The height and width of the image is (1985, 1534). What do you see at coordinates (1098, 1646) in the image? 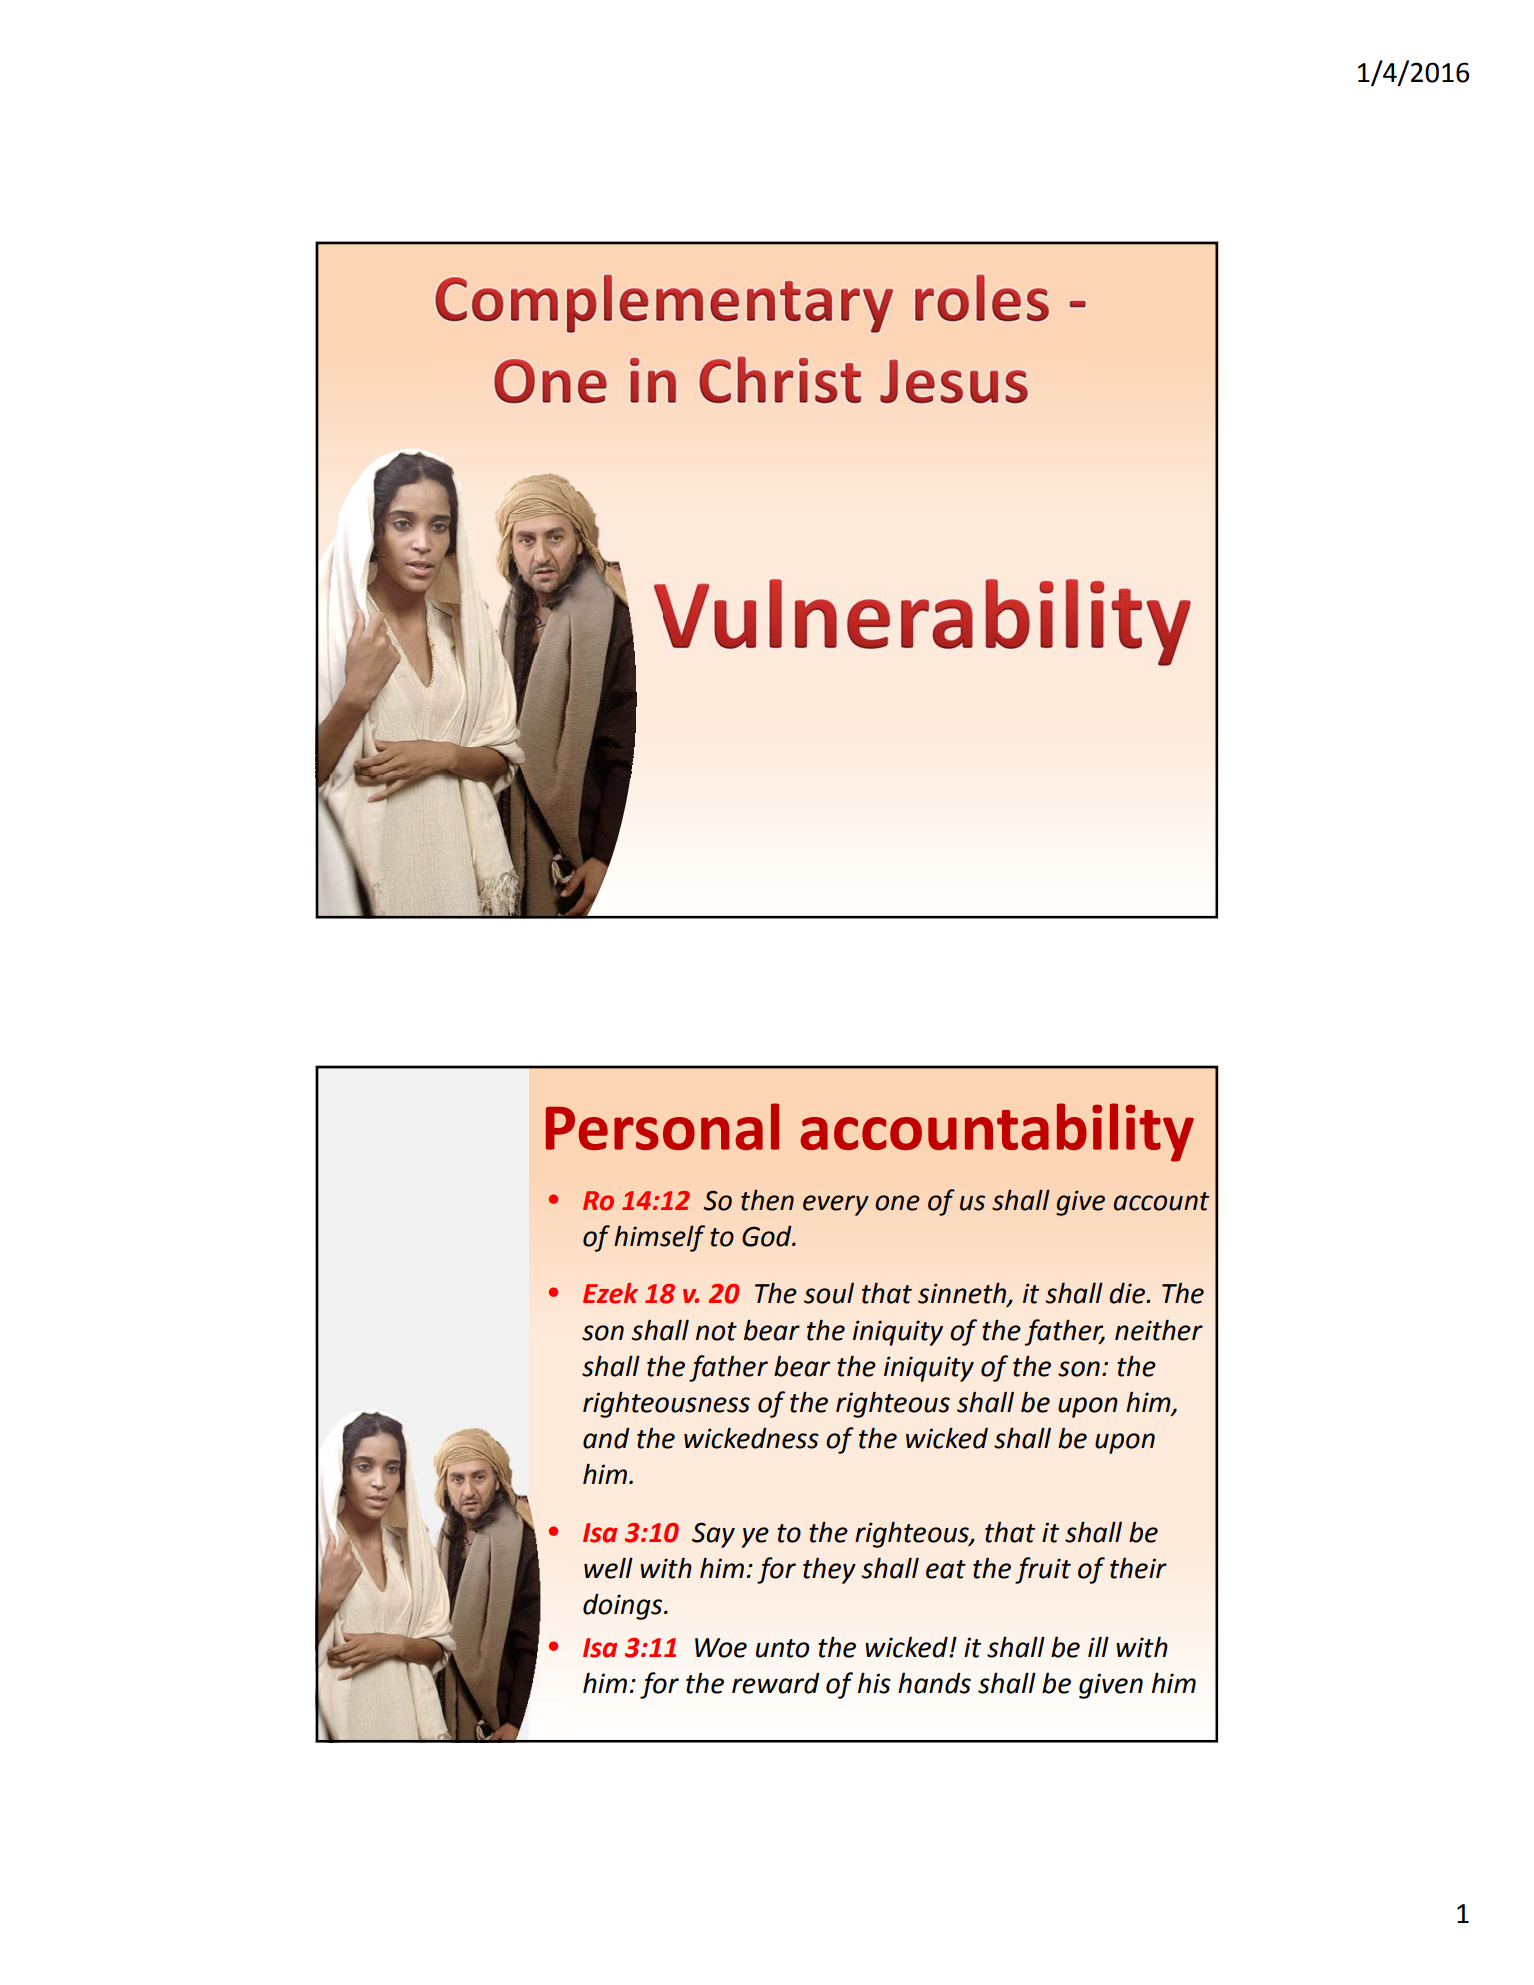
I see `ill` at bounding box center [1098, 1646].
